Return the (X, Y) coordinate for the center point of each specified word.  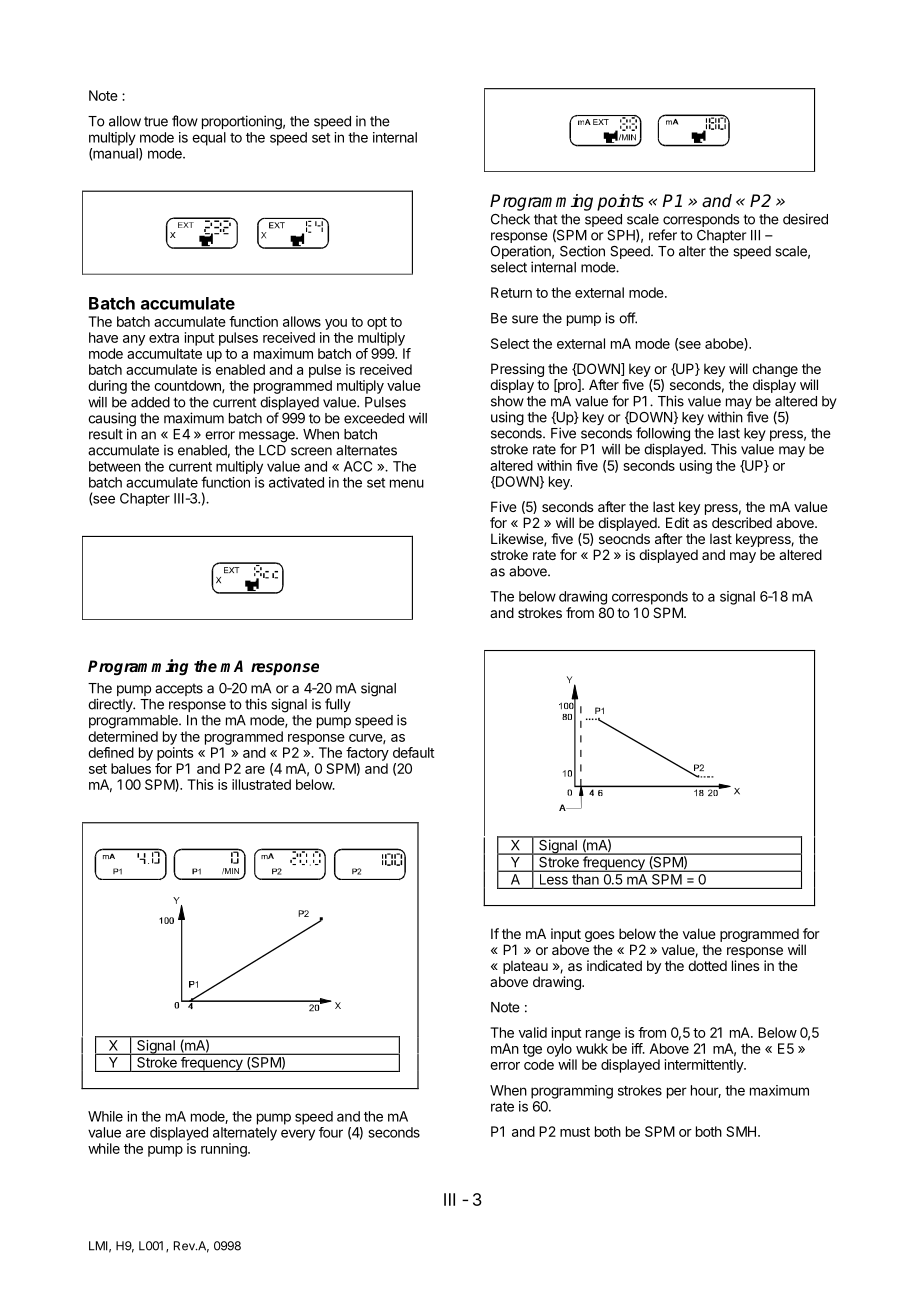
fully (338, 705)
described (742, 522)
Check (510, 219)
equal (209, 139)
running (225, 1150)
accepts (179, 689)
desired (805, 219)
